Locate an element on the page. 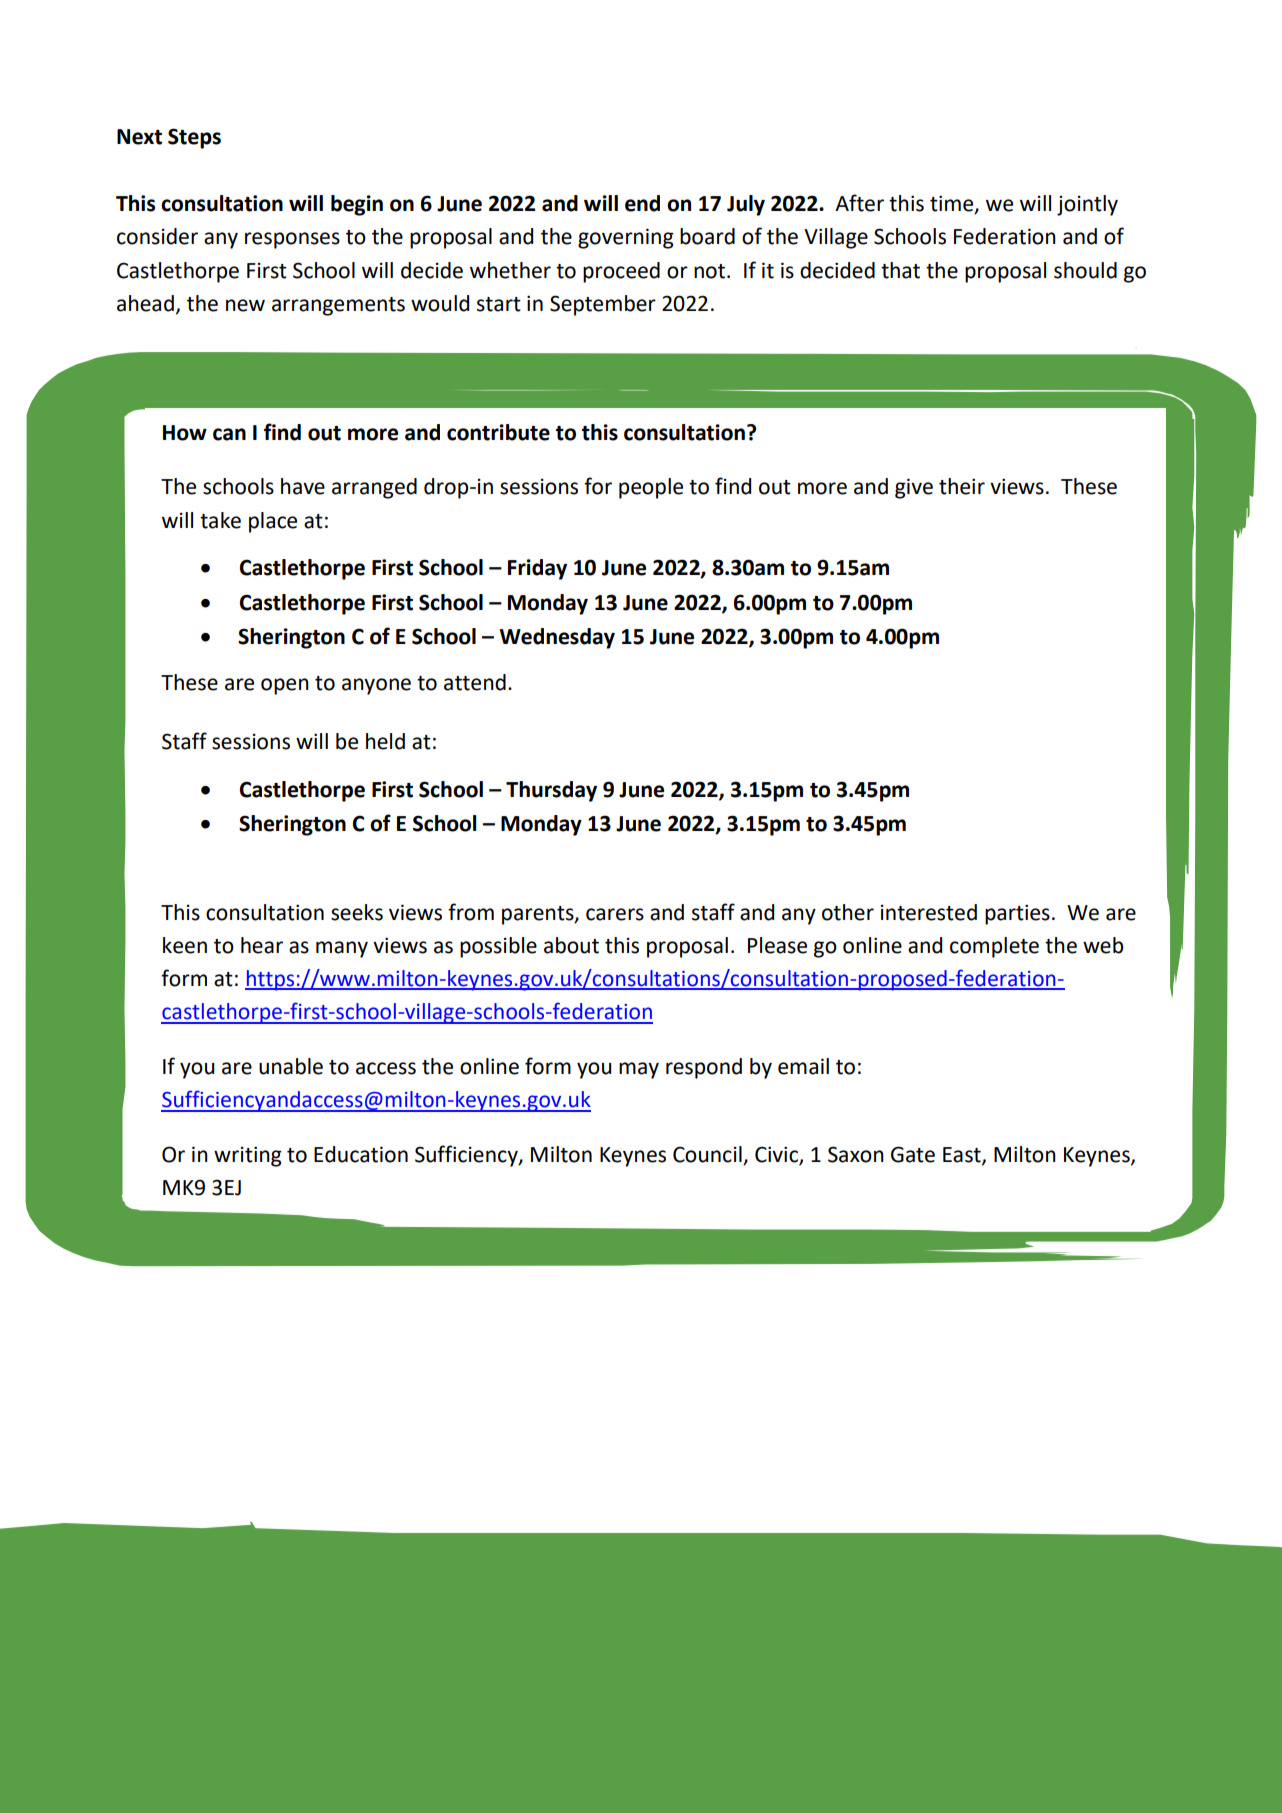  open is located at coordinates (285, 686).
